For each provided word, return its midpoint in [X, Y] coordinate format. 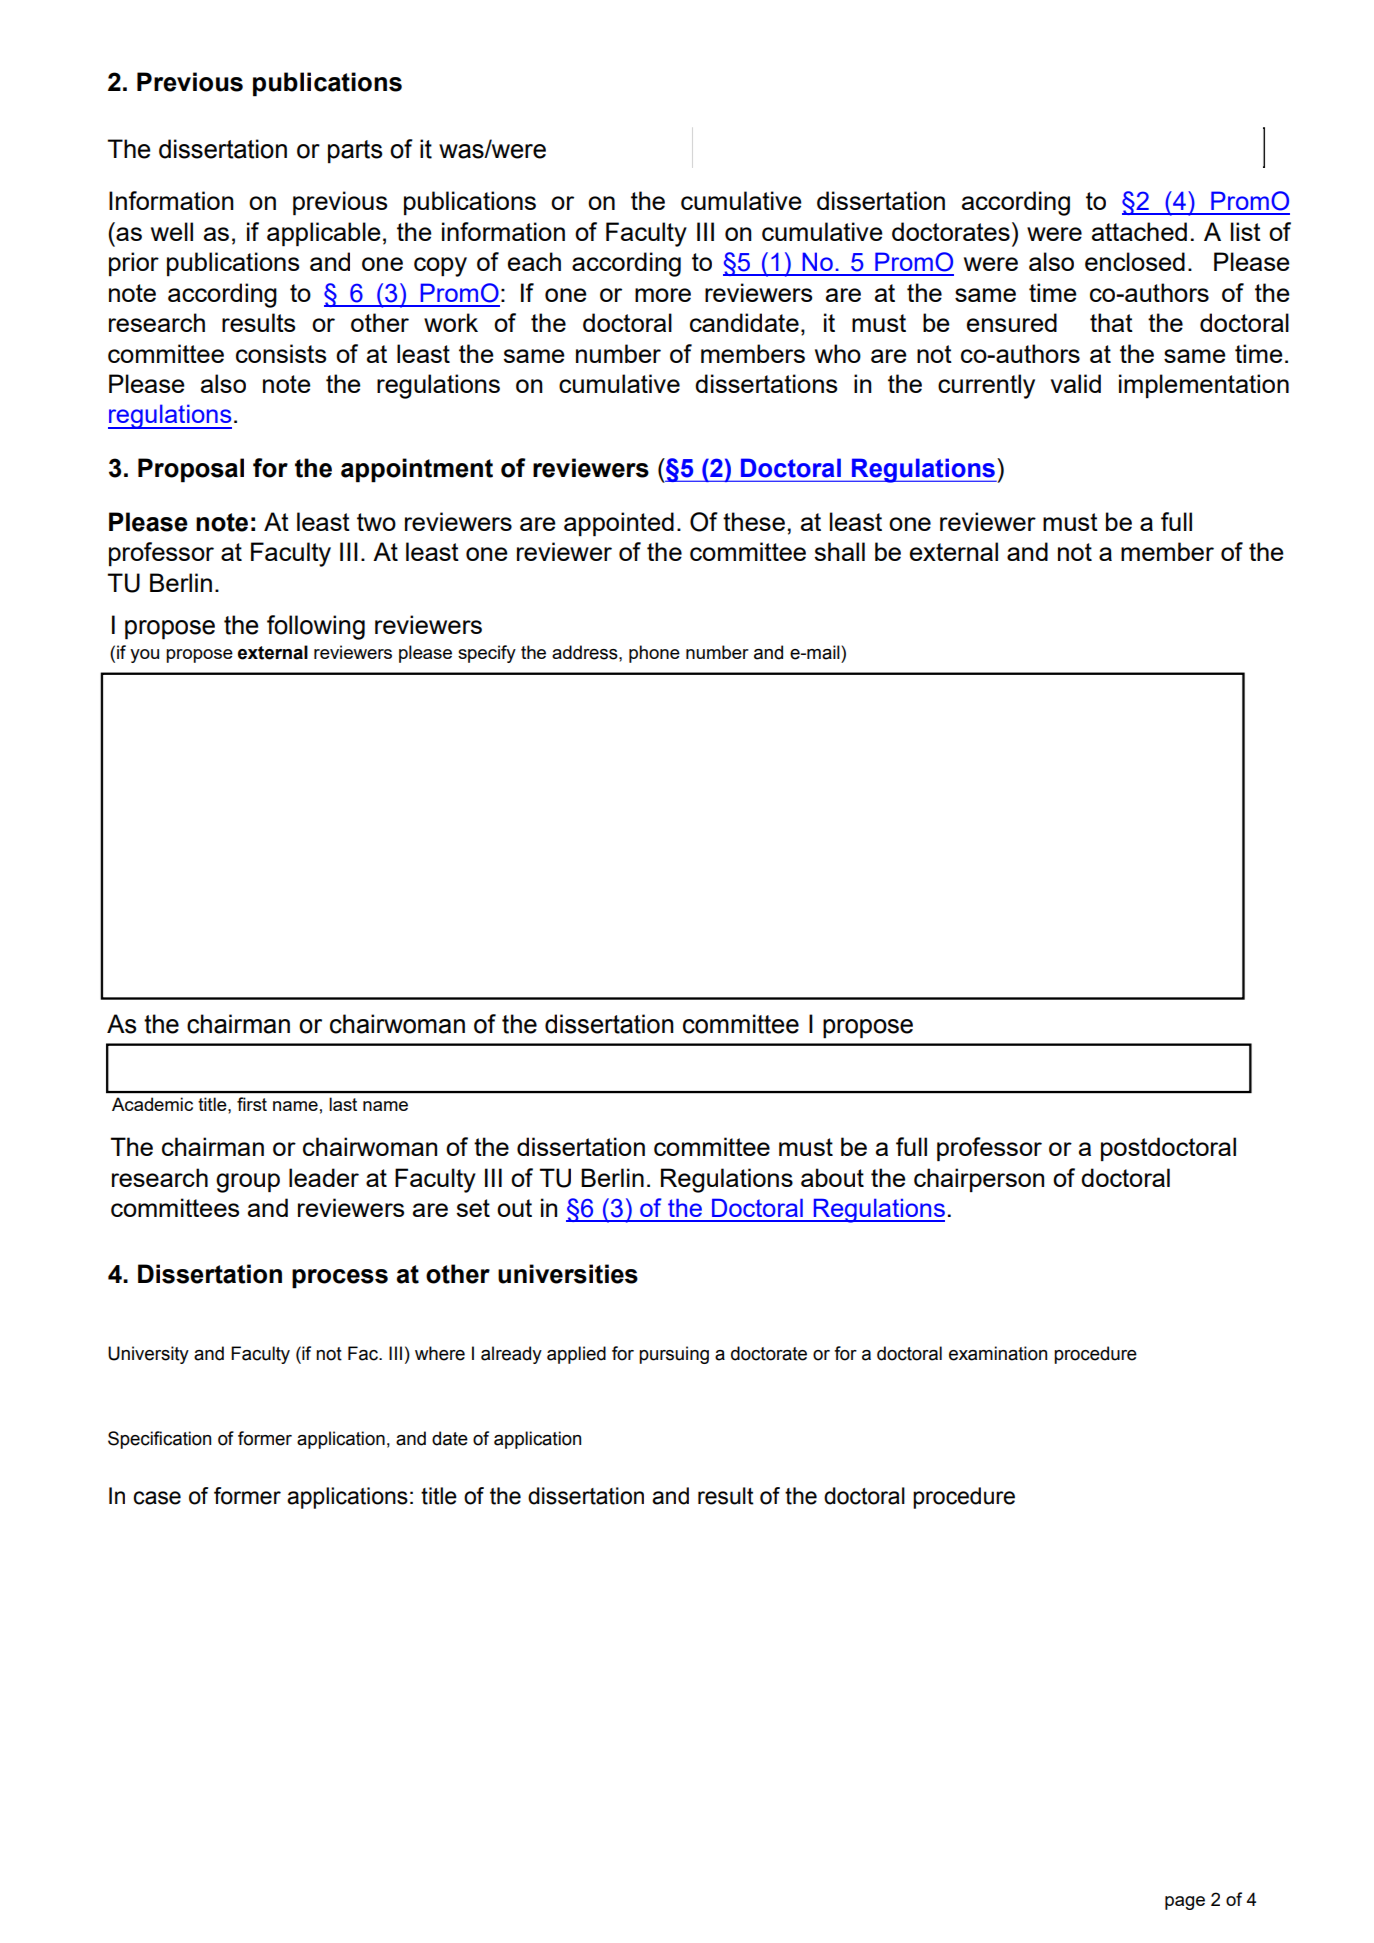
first [252, 1104]
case [157, 1498]
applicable [324, 234]
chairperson [979, 1180]
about [832, 1177]
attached [1139, 231]
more [663, 295]
